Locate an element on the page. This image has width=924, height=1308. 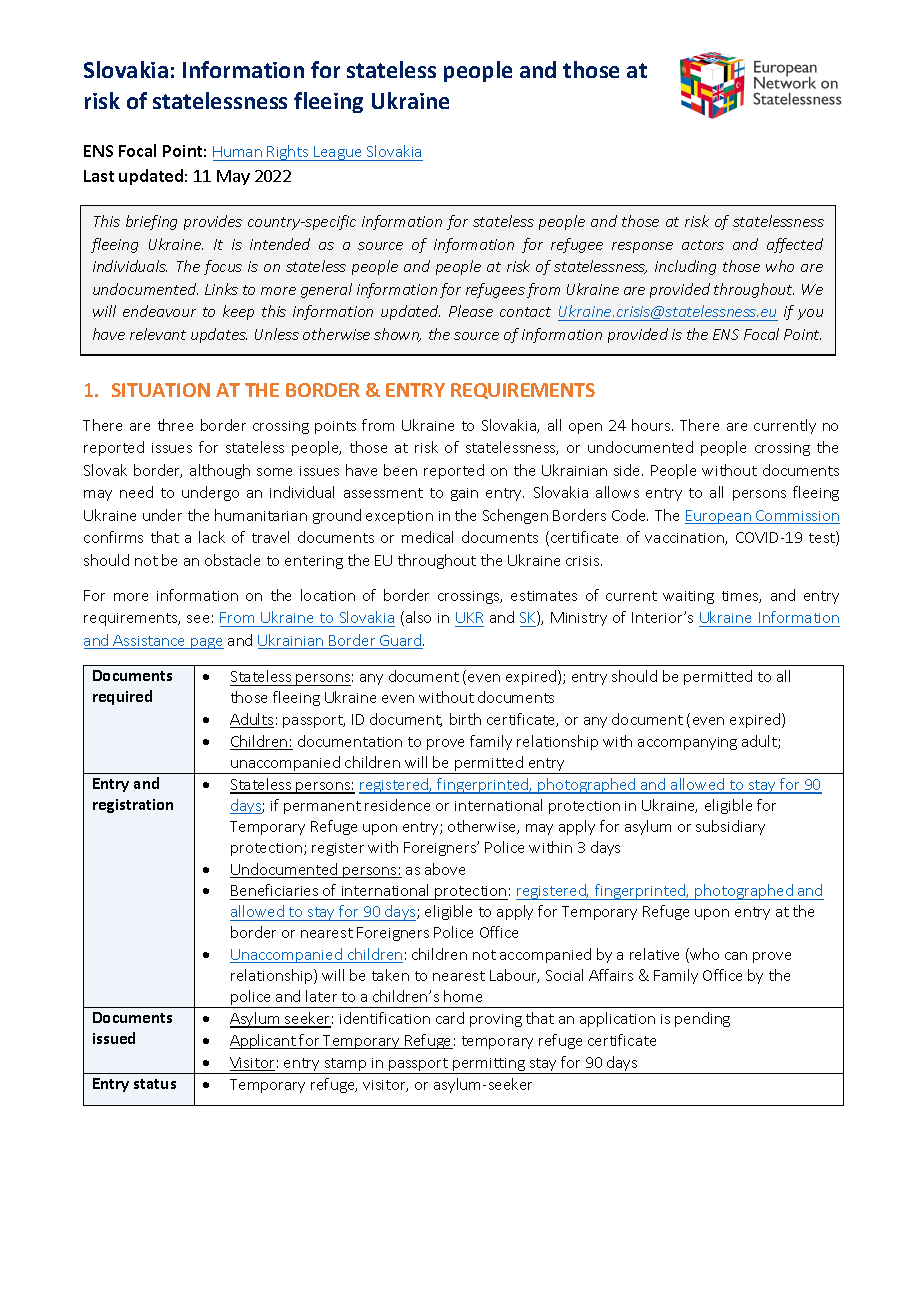
status is located at coordinates (155, 1084).
